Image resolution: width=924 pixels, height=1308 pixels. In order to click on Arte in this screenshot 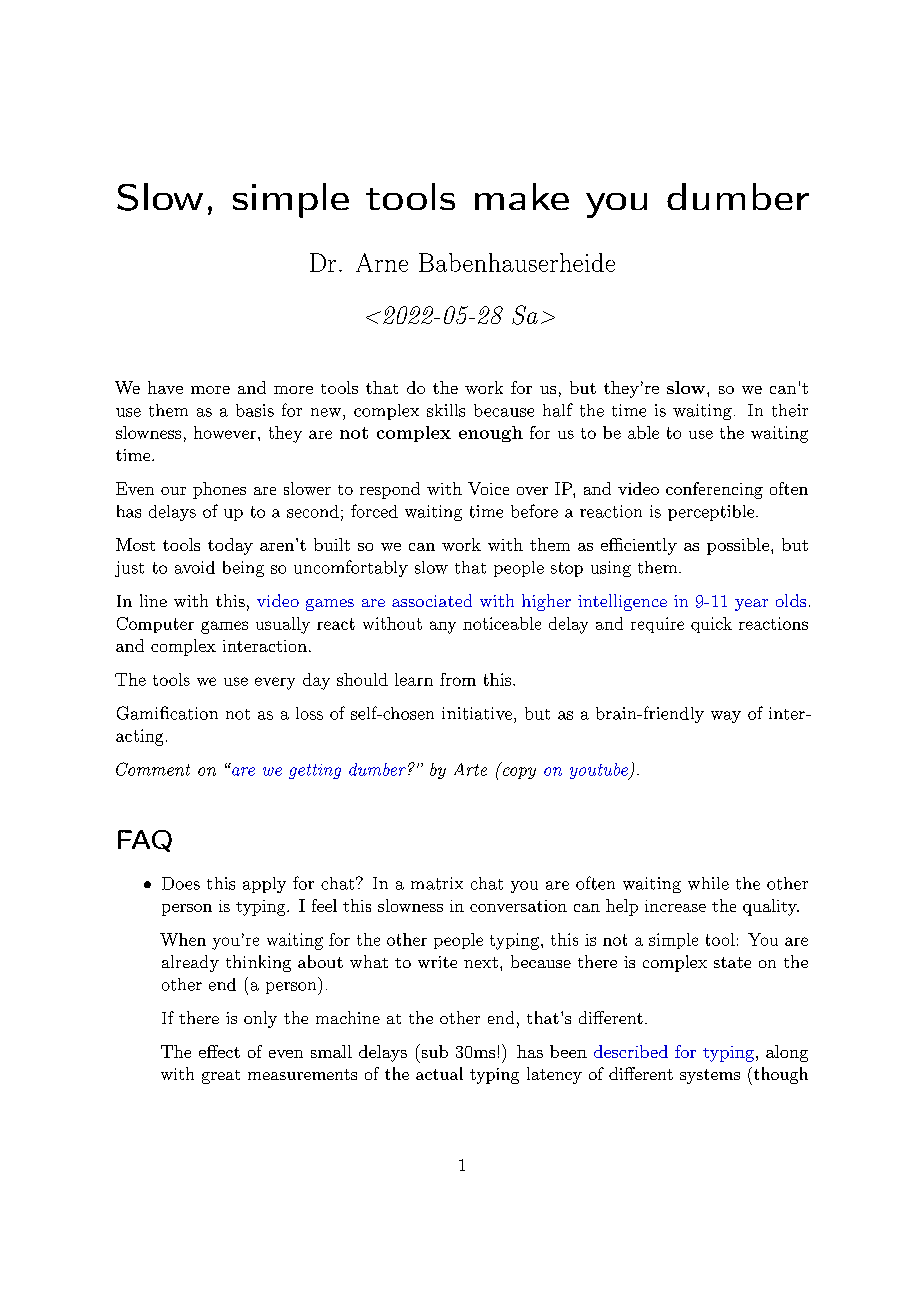, I will do `click(470, 769)`.
